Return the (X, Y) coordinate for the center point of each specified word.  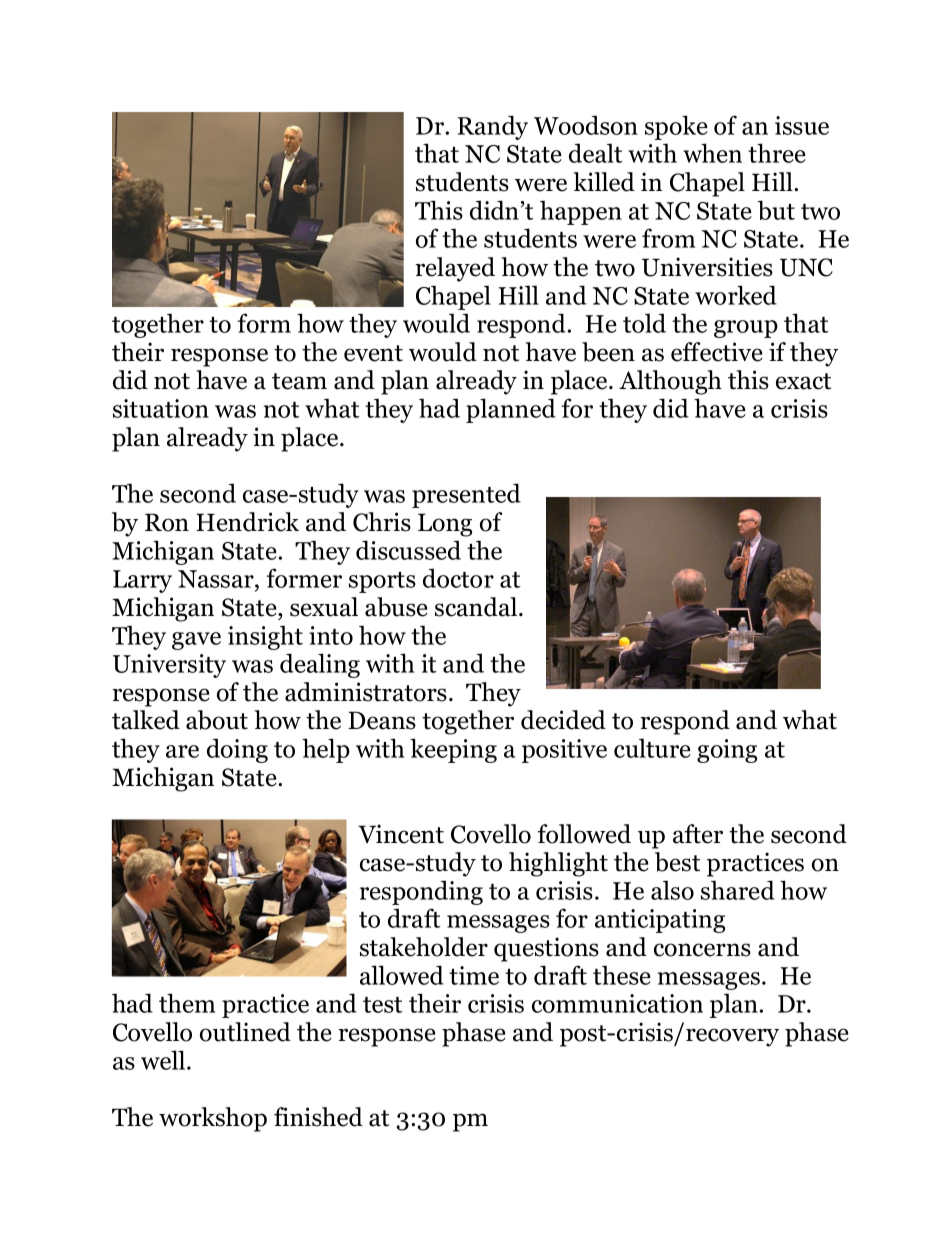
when (712, 153)
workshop (213, 1119)
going (727, 751)
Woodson (586, 125)
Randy (492, 127)
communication (617, 1003)
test (383, 1005)
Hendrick (247, 522)
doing (237, 750)
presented (466, 495)
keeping (453, 750)
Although (670, 382)
